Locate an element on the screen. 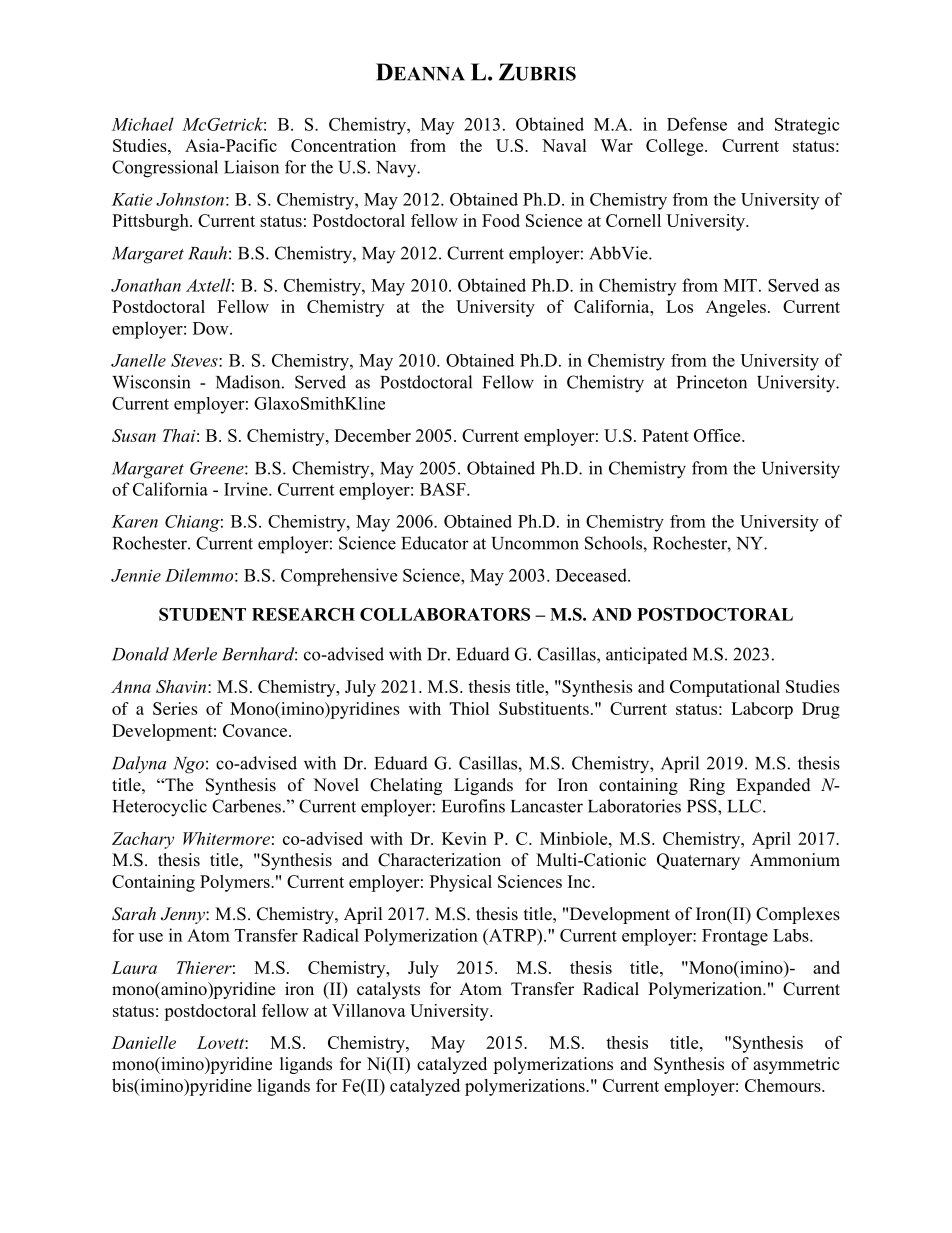  Defense is located at coordinates (697, 124).
